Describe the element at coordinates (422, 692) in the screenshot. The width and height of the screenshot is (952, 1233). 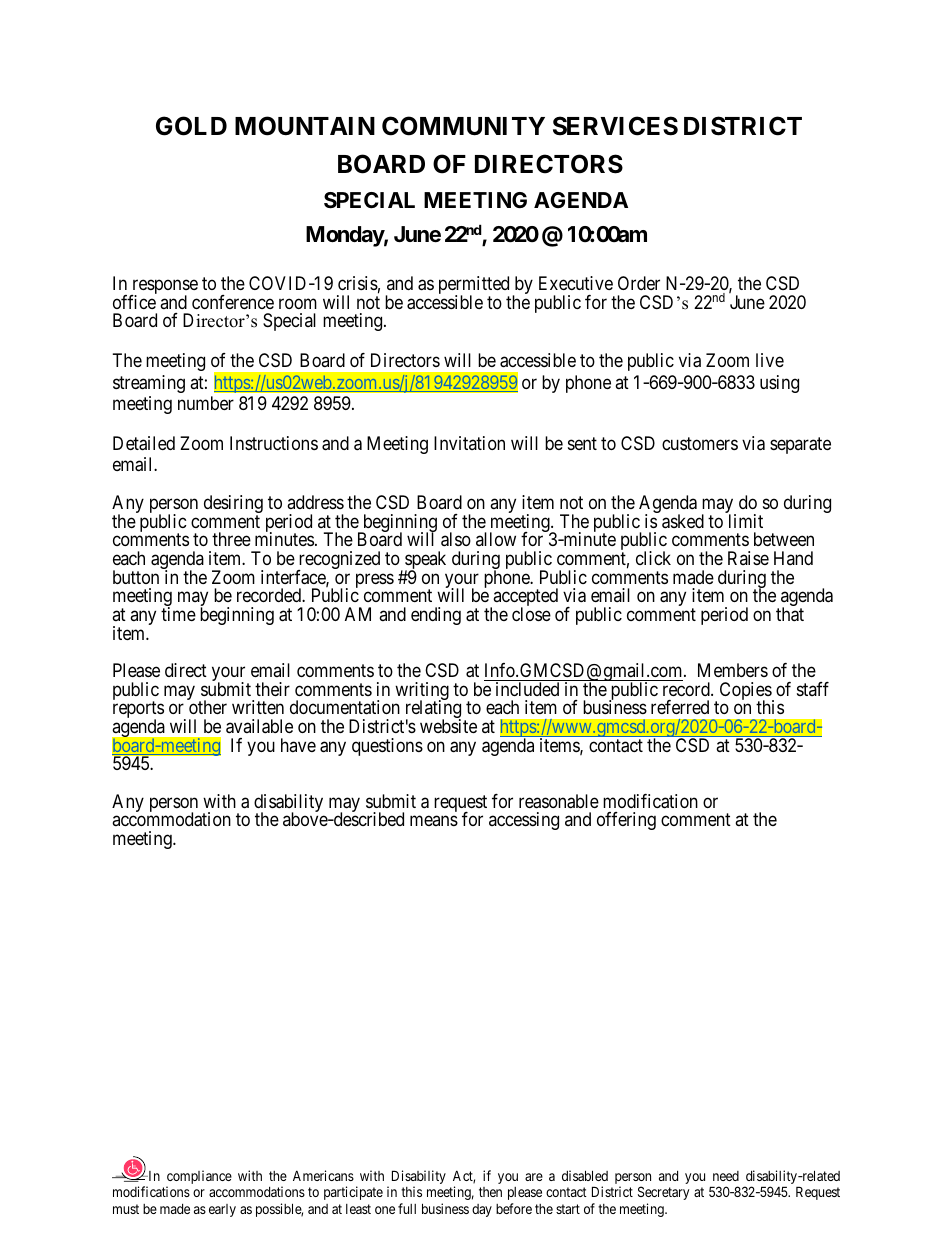
I see `writing` at that location.
